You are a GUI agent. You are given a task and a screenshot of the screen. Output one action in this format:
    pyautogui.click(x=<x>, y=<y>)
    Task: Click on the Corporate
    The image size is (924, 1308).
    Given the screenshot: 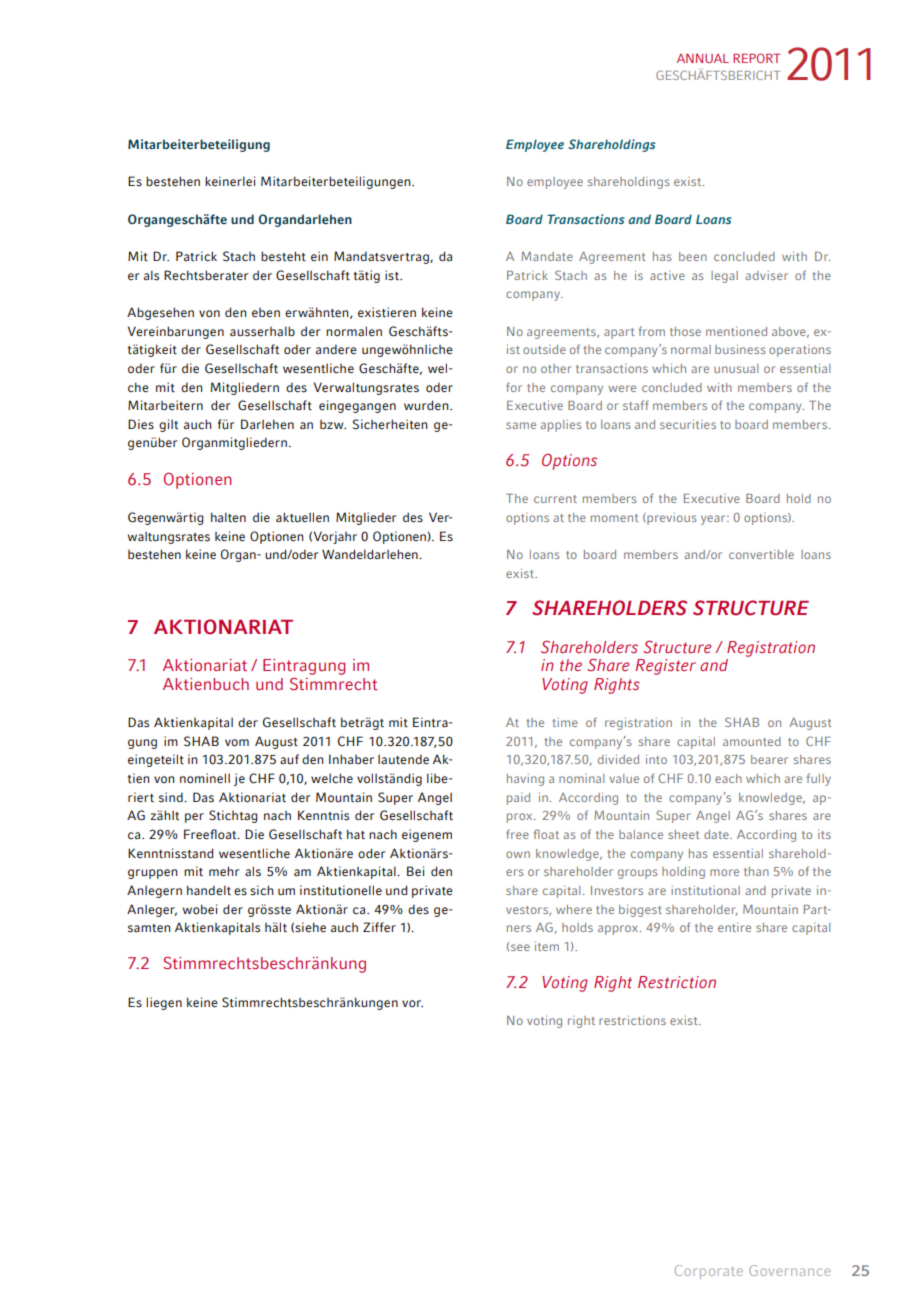 What is the action you would take?
    pyautogui.click(x=709, y=1272)
